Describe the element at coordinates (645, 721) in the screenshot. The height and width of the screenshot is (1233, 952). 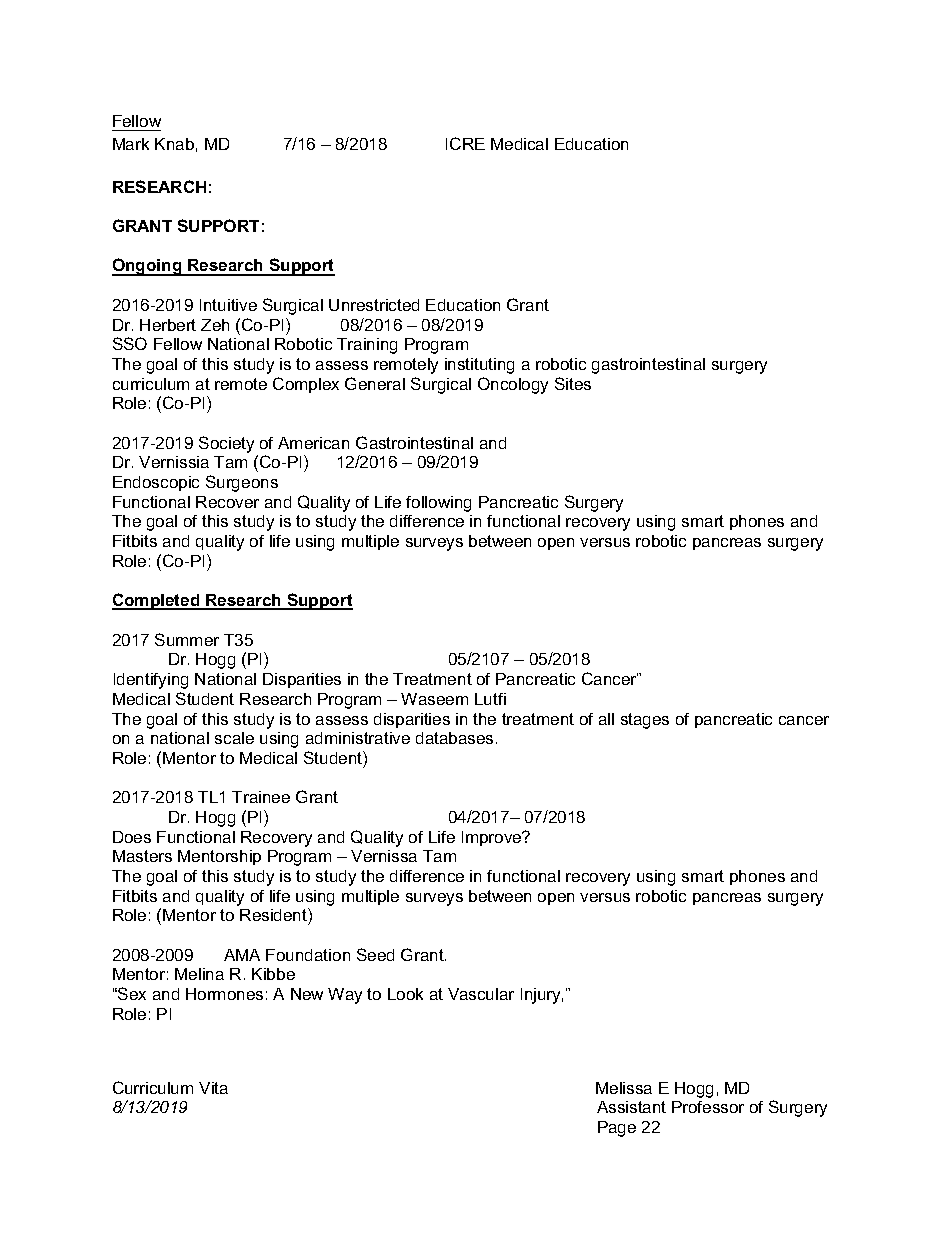
I see `stages` at that location.
